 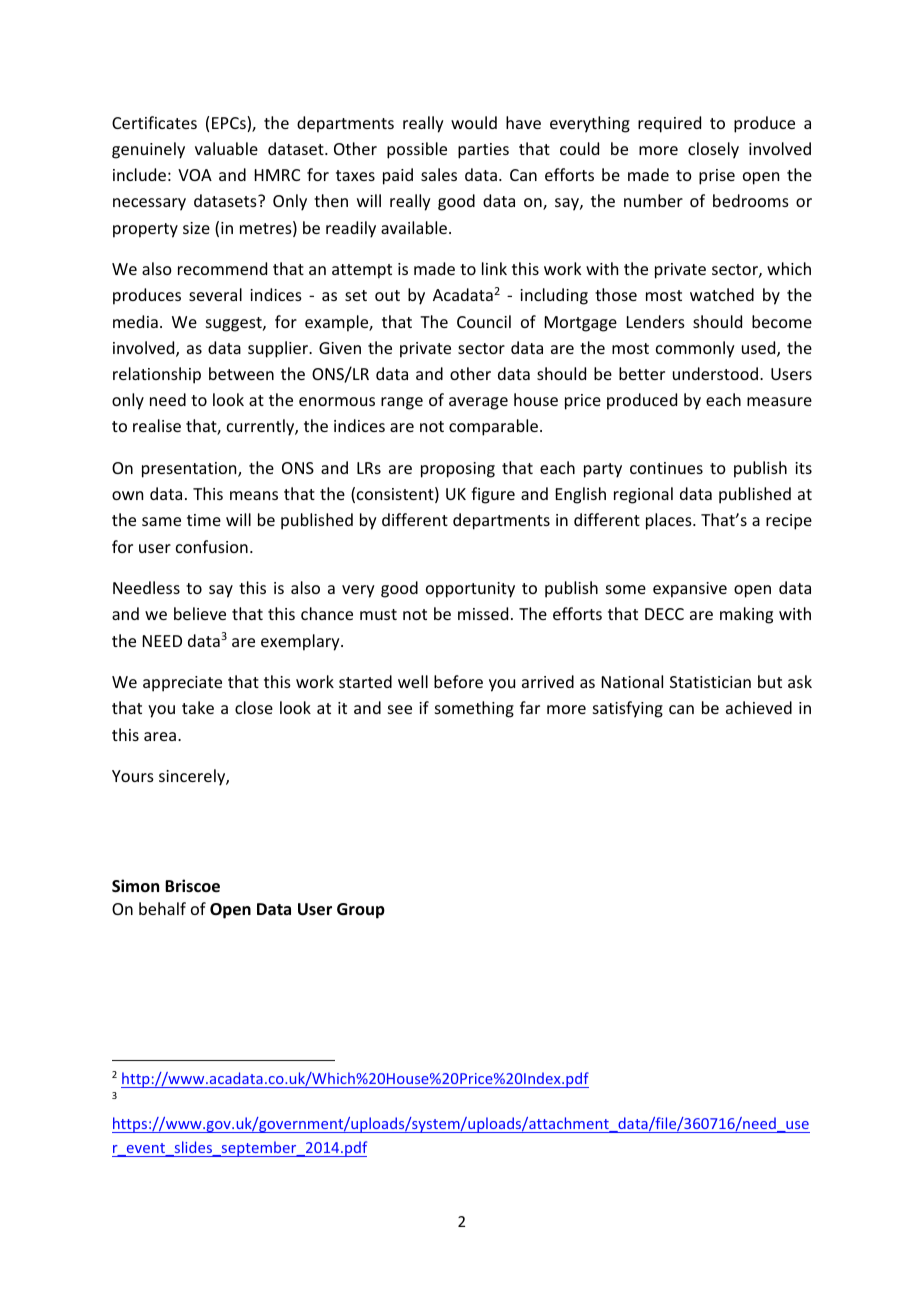 I want to click on figure, so click(x=493, y=495).
